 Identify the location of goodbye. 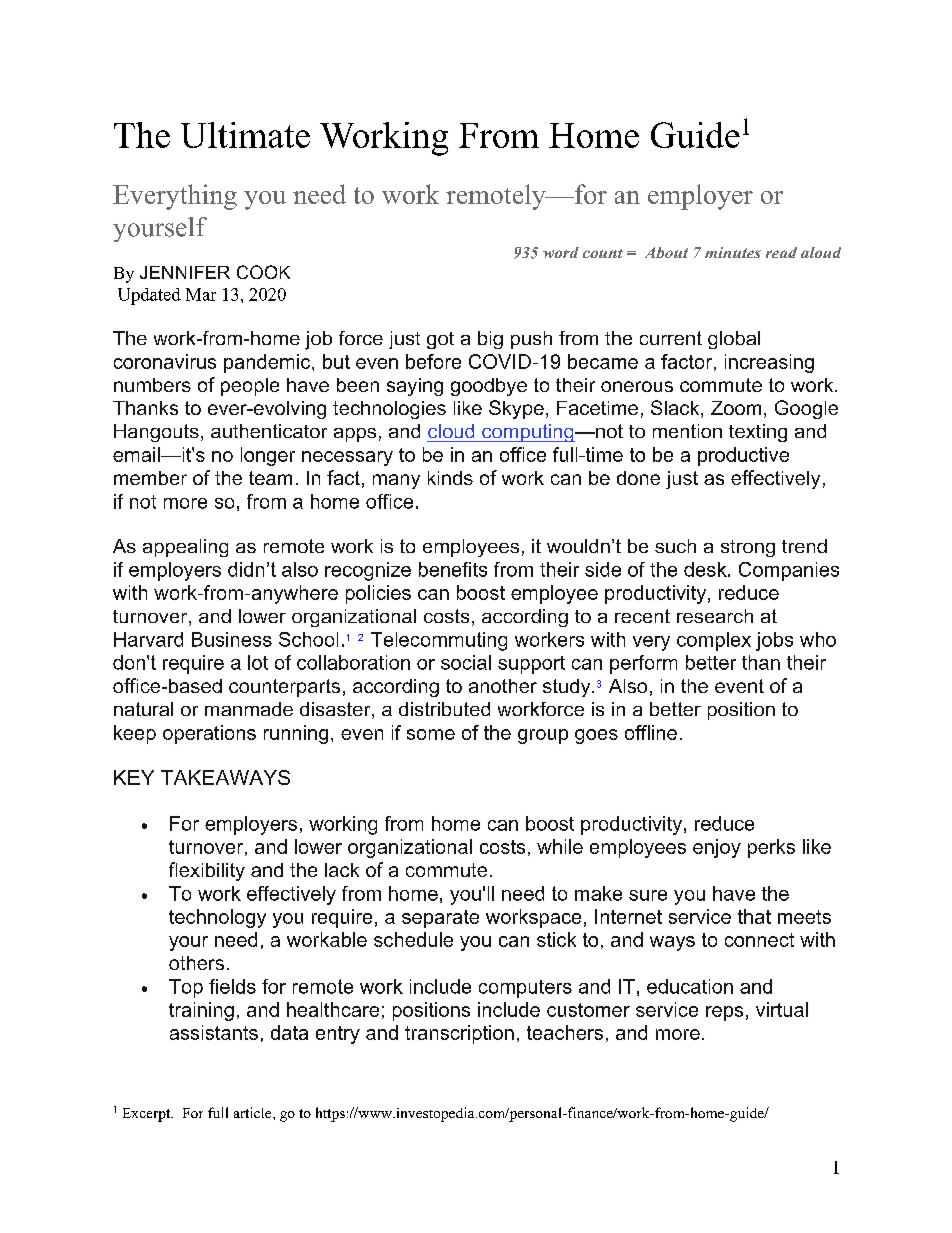
(489, 387).
